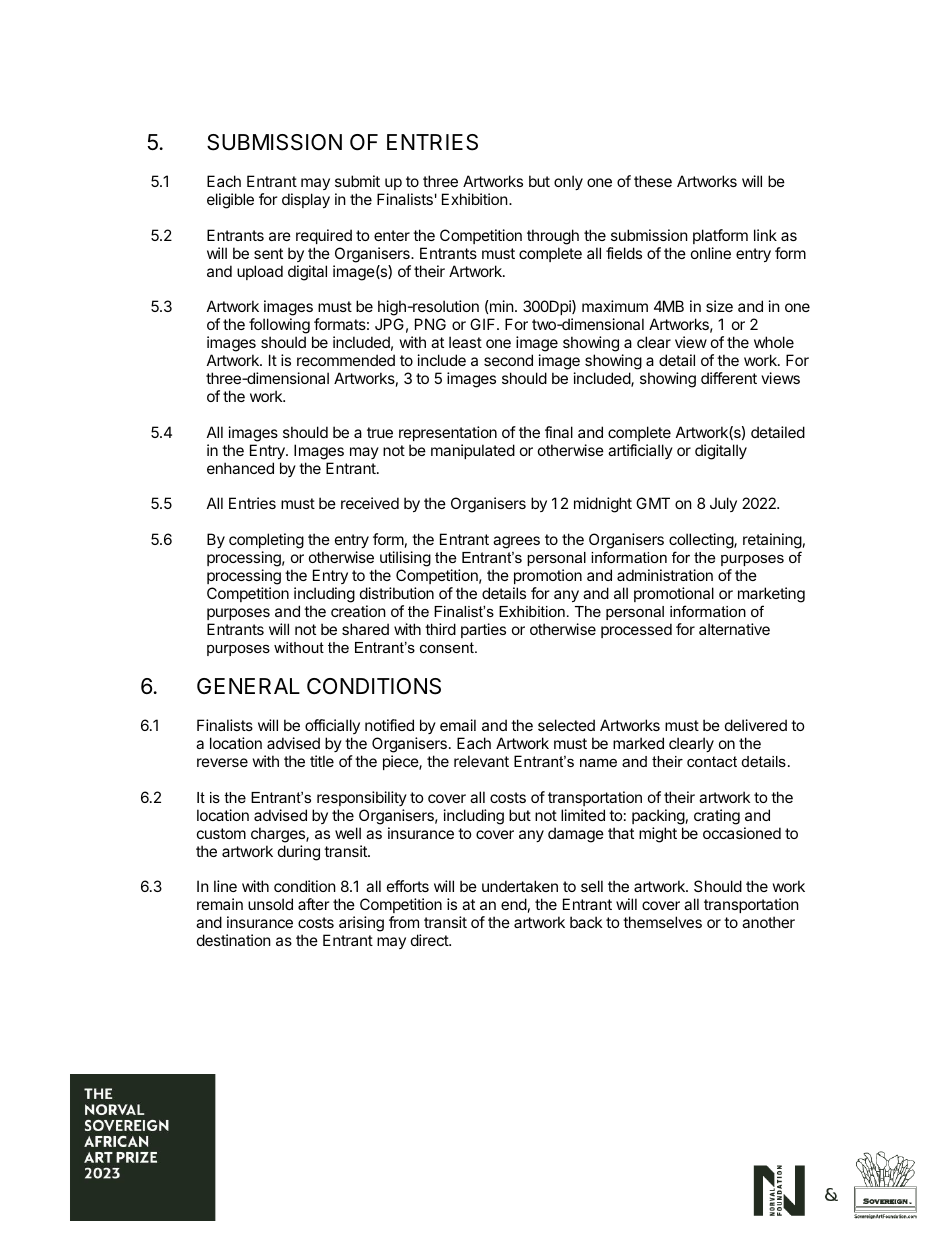  I want to click on completing, so click(266, 541).
